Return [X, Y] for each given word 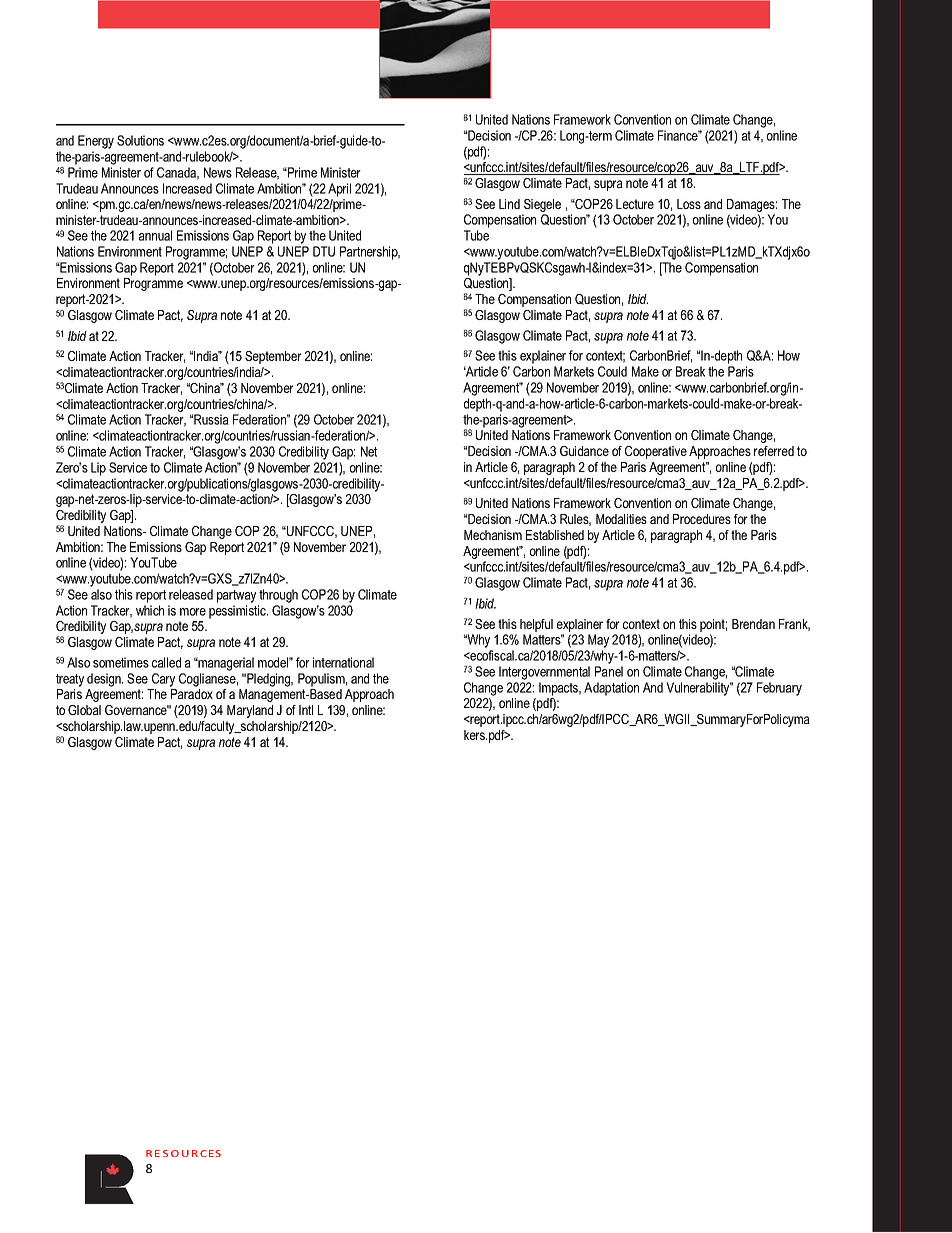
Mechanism [493, 535]
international [343, 662]
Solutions [140, 140]
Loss [689, 204]
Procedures [702, 519]
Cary [163, 680]
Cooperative [656, 452]
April [339, 190]
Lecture [635, 204]
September [273, 357]
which [150, 610]
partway [236, 596]
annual [155, 235]
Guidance [584, 451]
